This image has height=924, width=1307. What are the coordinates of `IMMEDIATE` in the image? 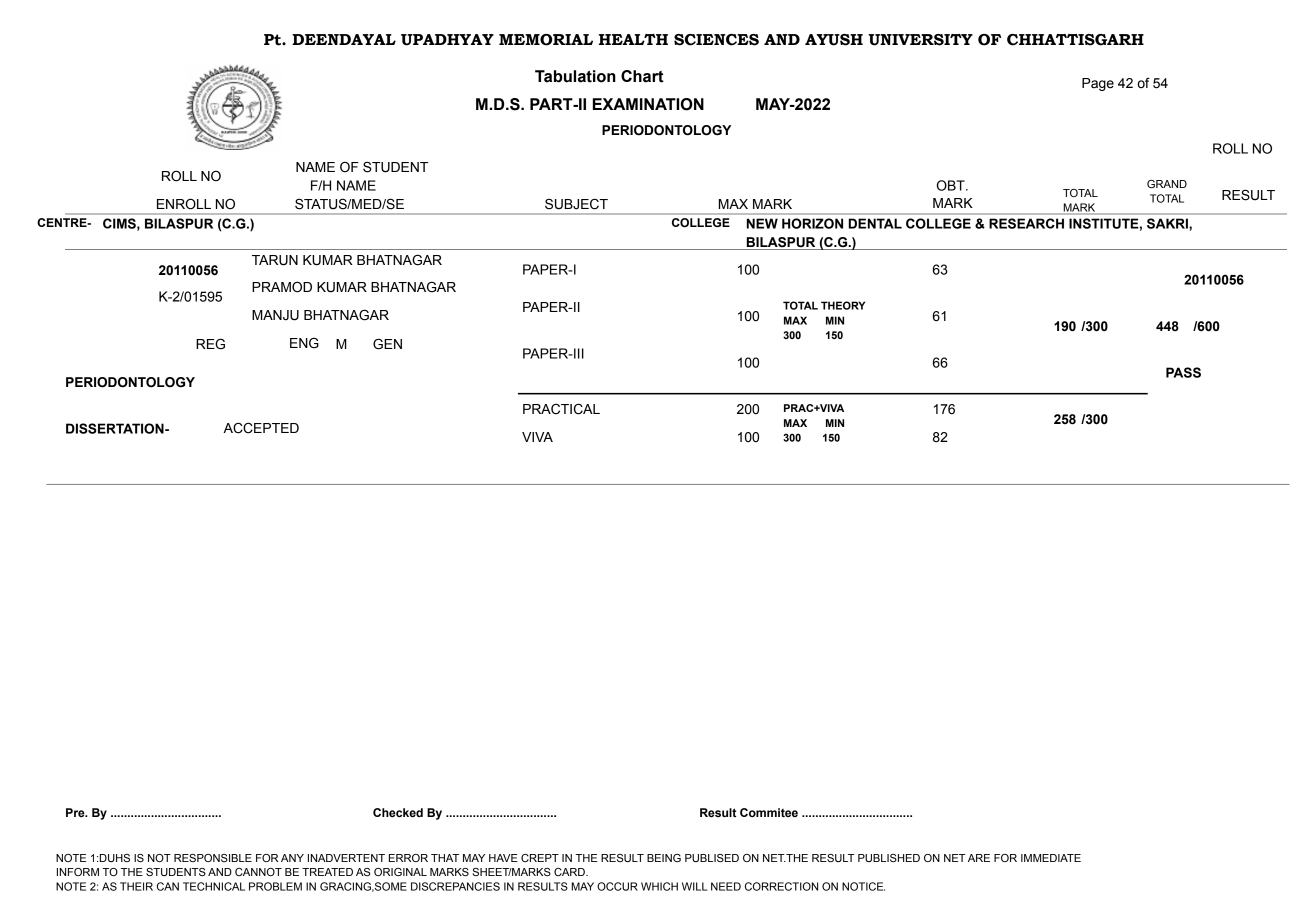 It's located at (1051, 858).
